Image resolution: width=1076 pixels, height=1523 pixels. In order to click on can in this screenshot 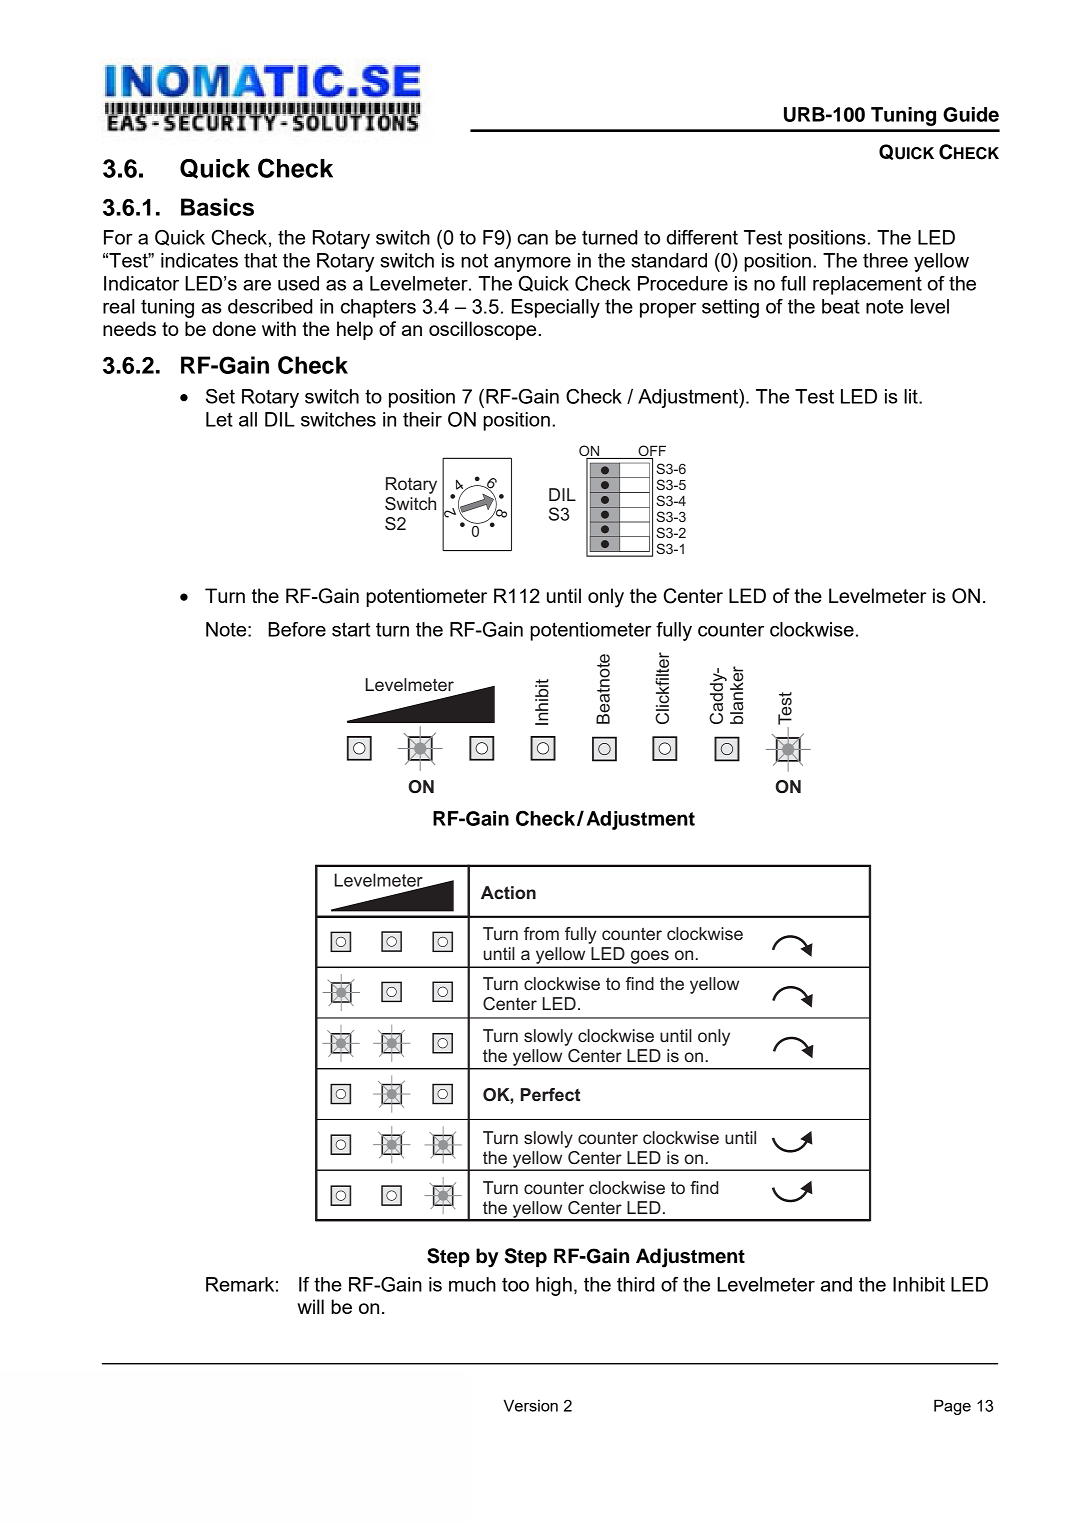, I will do `click(532, 239)`.
